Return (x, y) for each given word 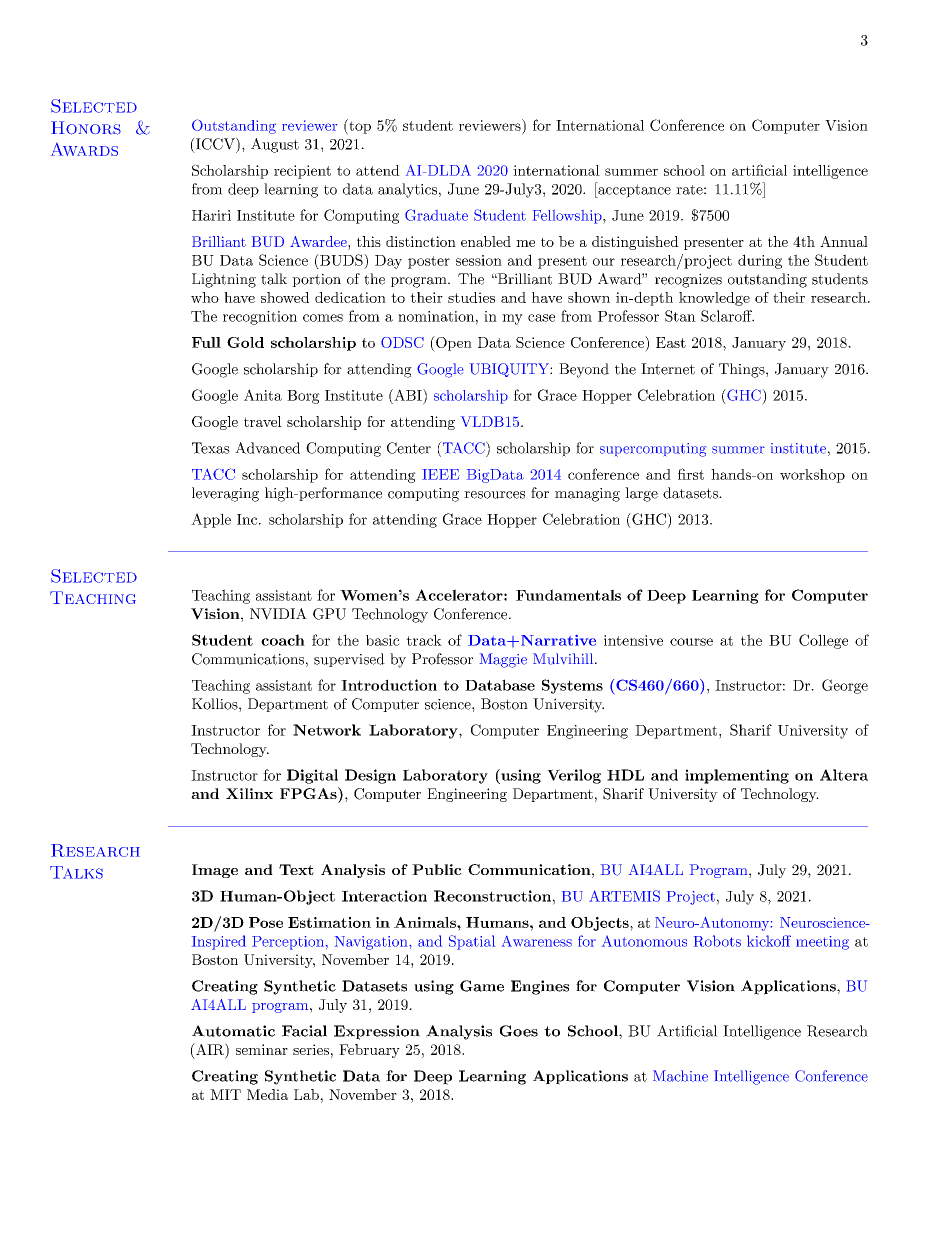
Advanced (267, 448)
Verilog (574, 776)
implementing (737, 776)
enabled (486, 241)
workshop (812, 476)
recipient (302, 172)
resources (494, 495)
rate (689, 190)
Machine (680, 1076)
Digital (312, 776)
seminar (262, 1049)
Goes (519, 1031)
